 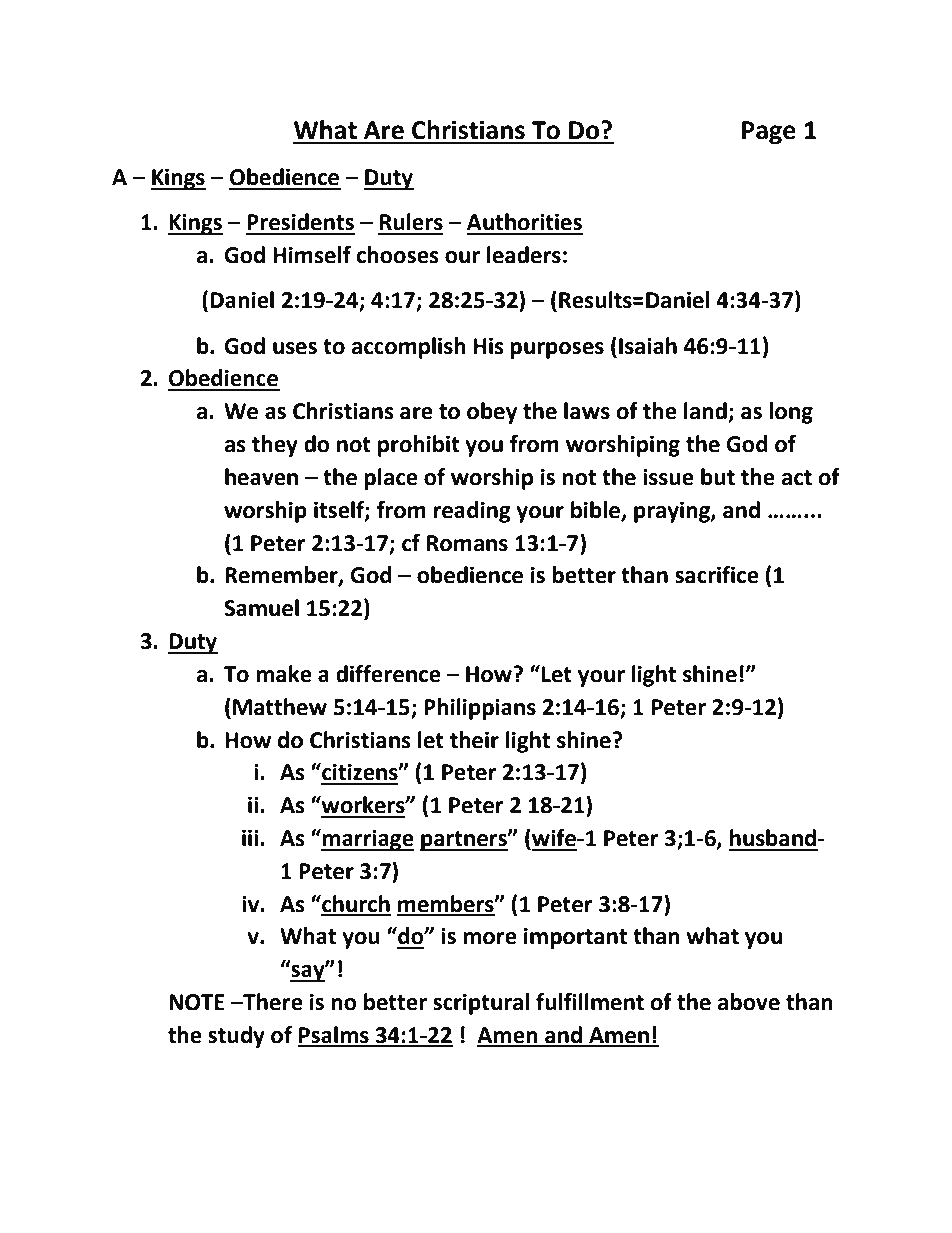 What do you see at coordinates (706, 412) in the page?
I see `land` at bounding box center [706, 412].
